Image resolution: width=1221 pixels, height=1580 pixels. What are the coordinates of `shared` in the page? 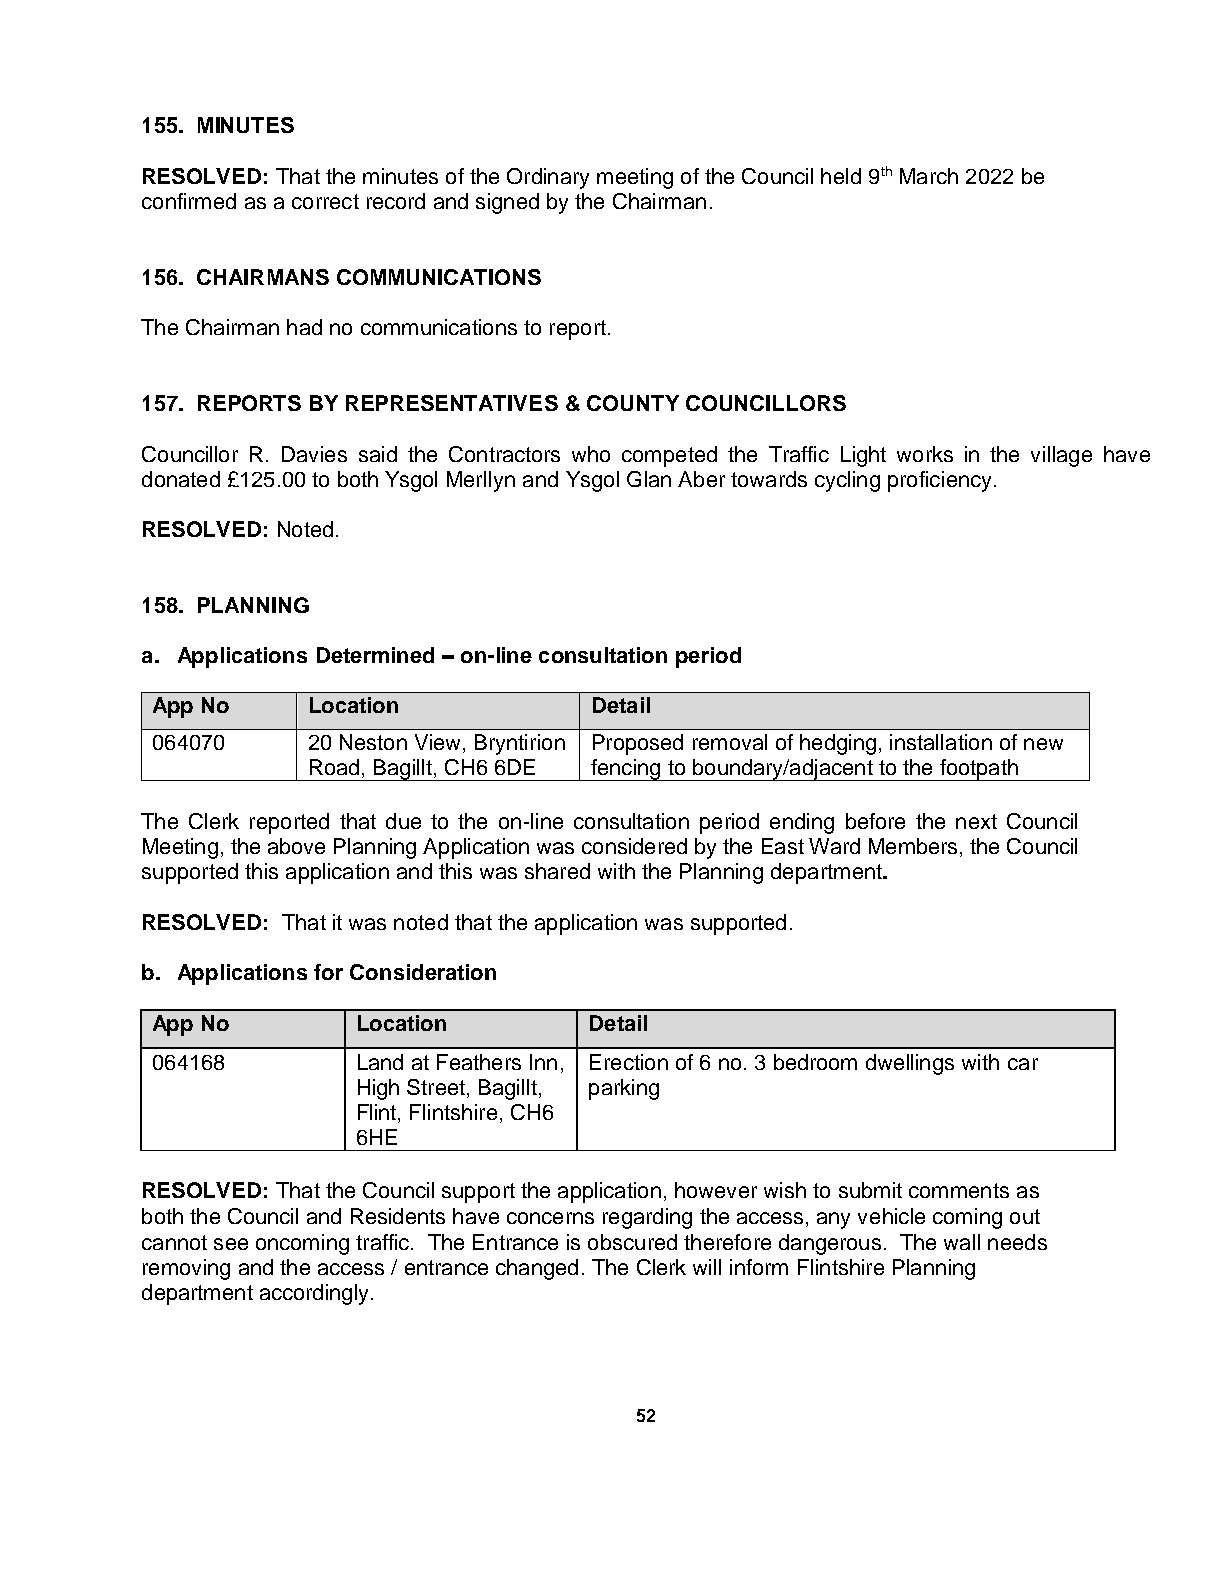 It's located at (557, 871).
